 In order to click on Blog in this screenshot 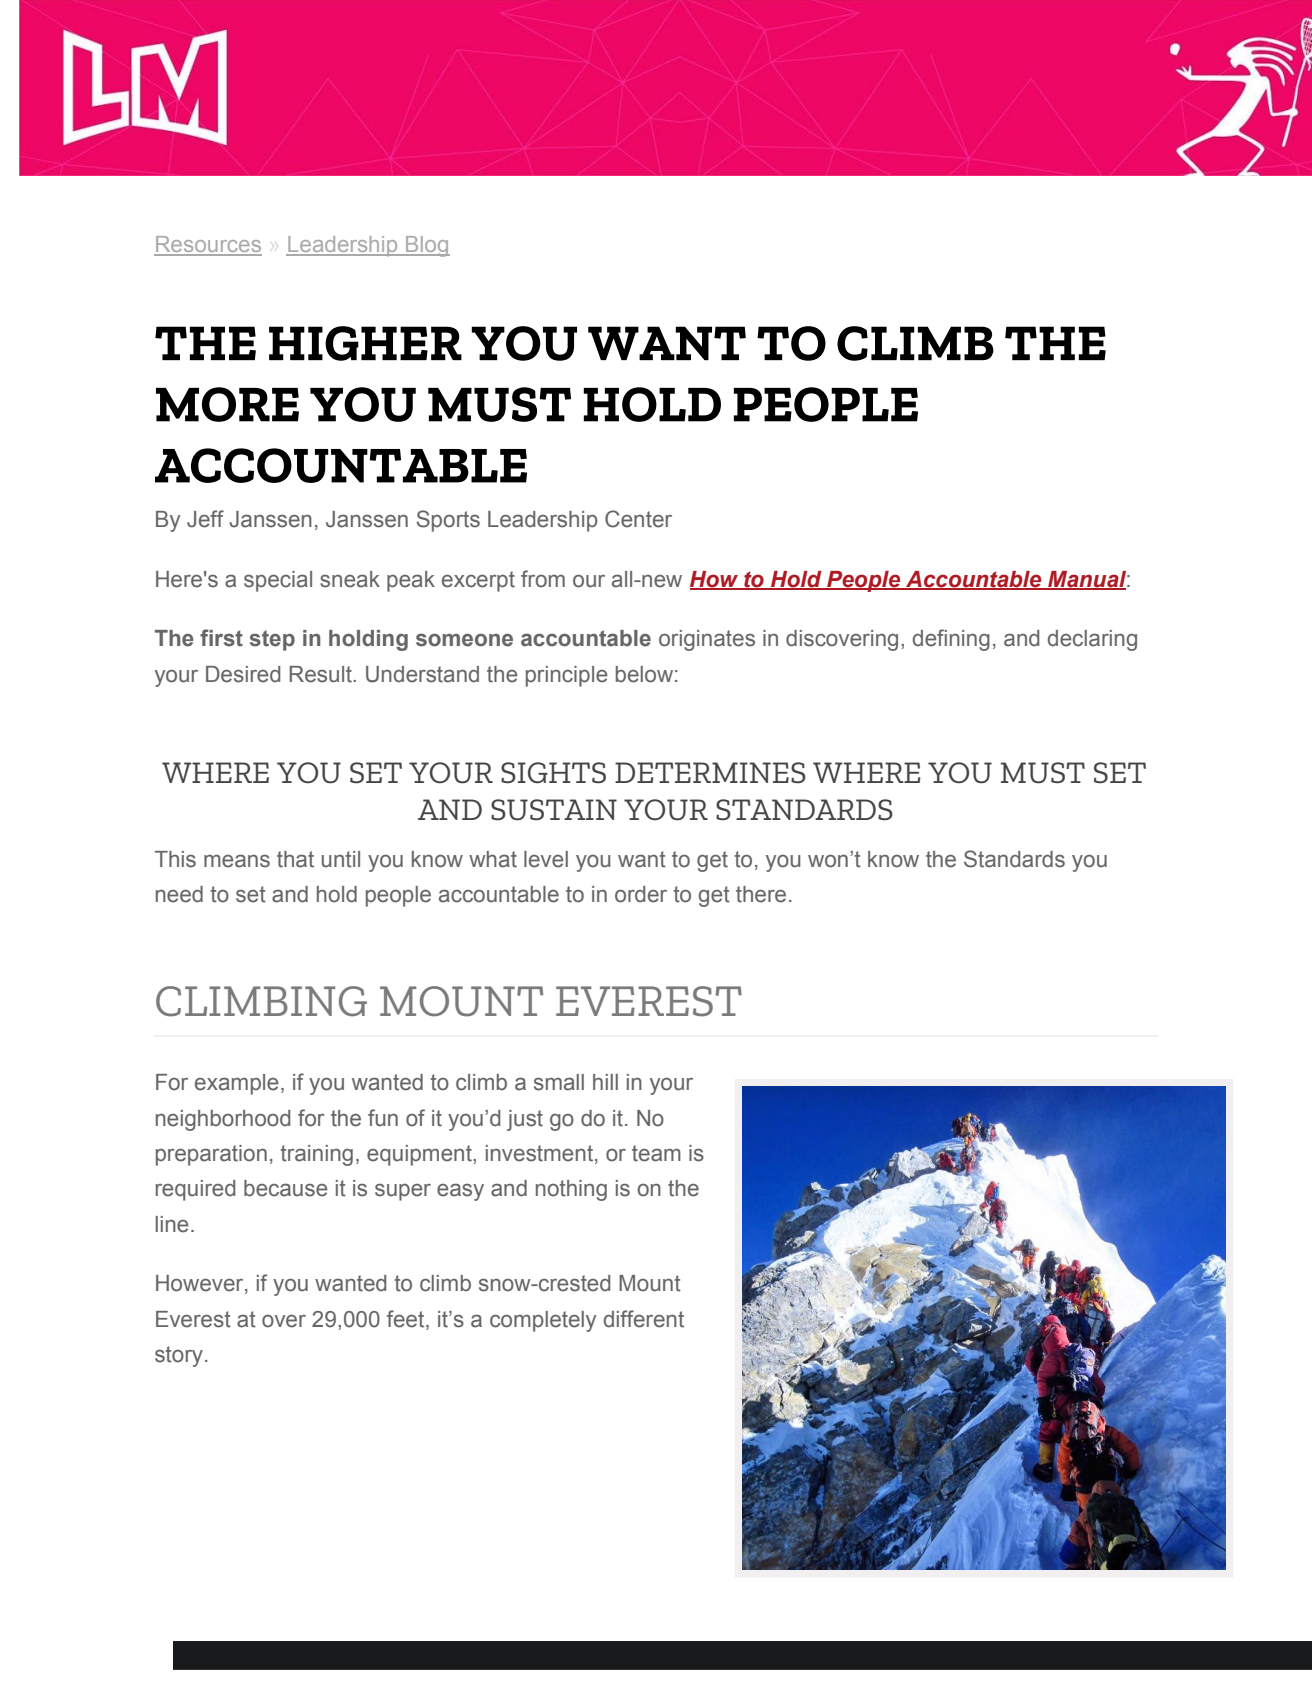, I will do `click(427, 246)`.
